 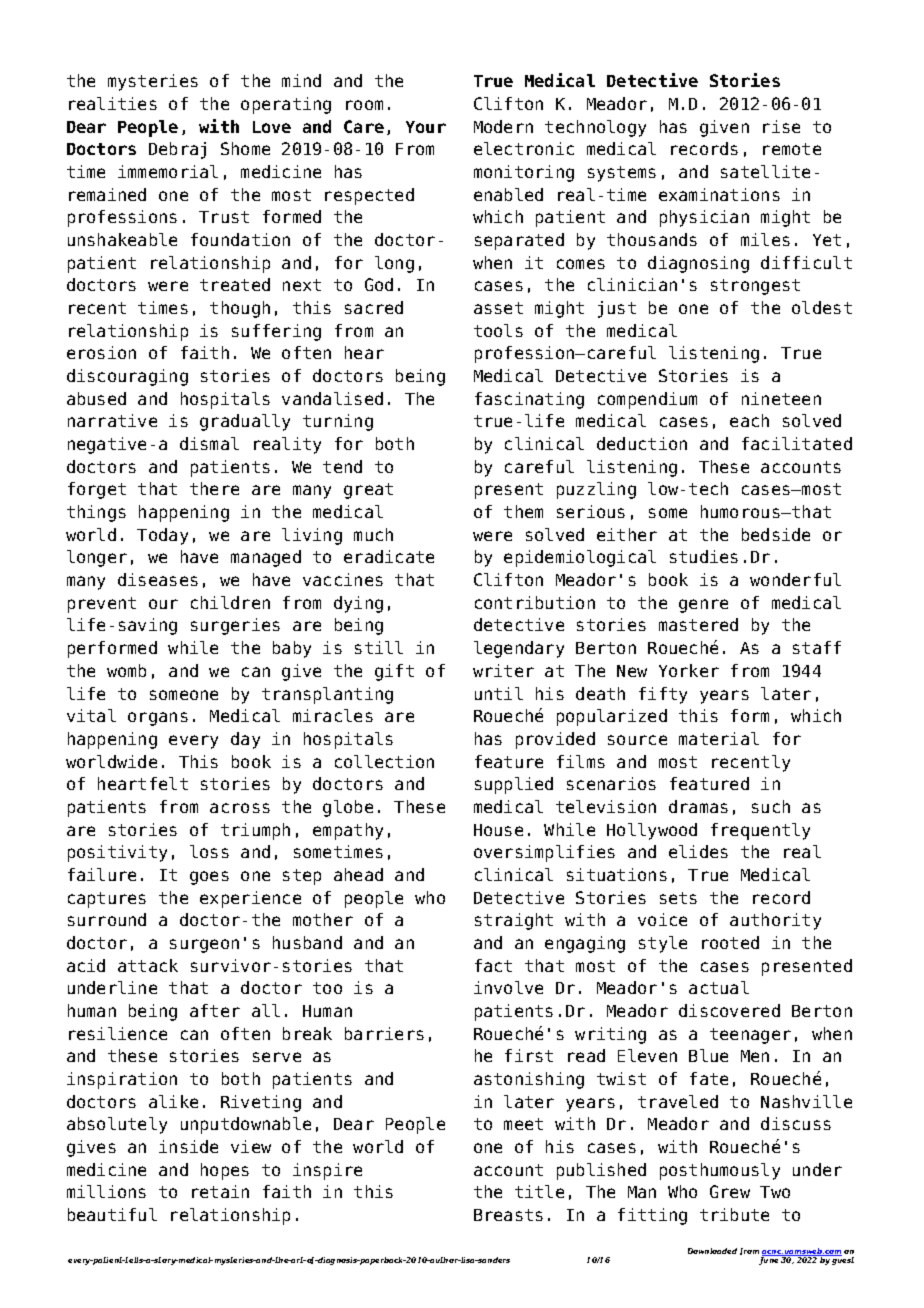 I want to click on Your, so click(x=426, y=127).
